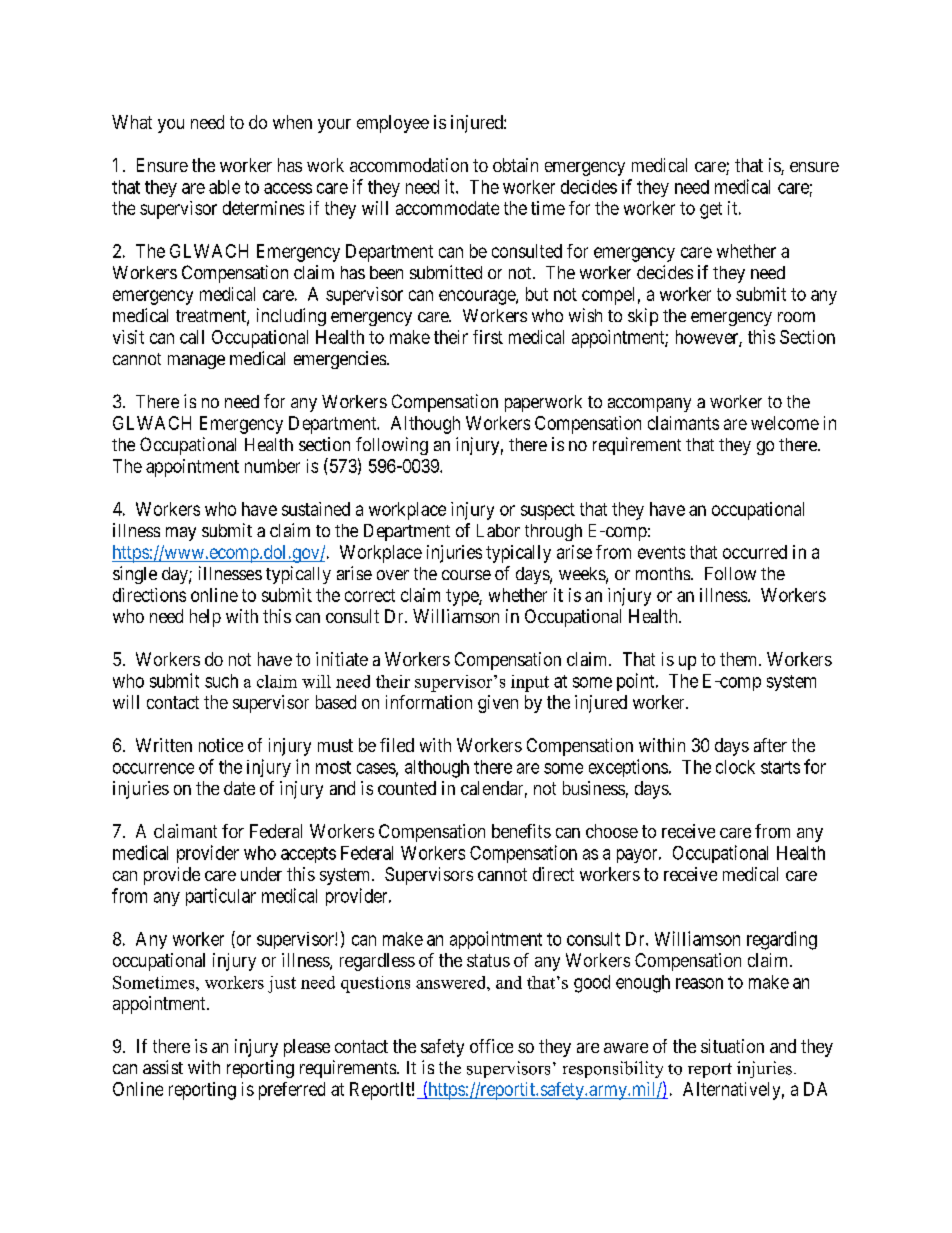 This screenshot has width=952, height=1233. What do you see at coordinates (740, 659) in the screenshot?
I see `them` at bounding box center [740, 659].
